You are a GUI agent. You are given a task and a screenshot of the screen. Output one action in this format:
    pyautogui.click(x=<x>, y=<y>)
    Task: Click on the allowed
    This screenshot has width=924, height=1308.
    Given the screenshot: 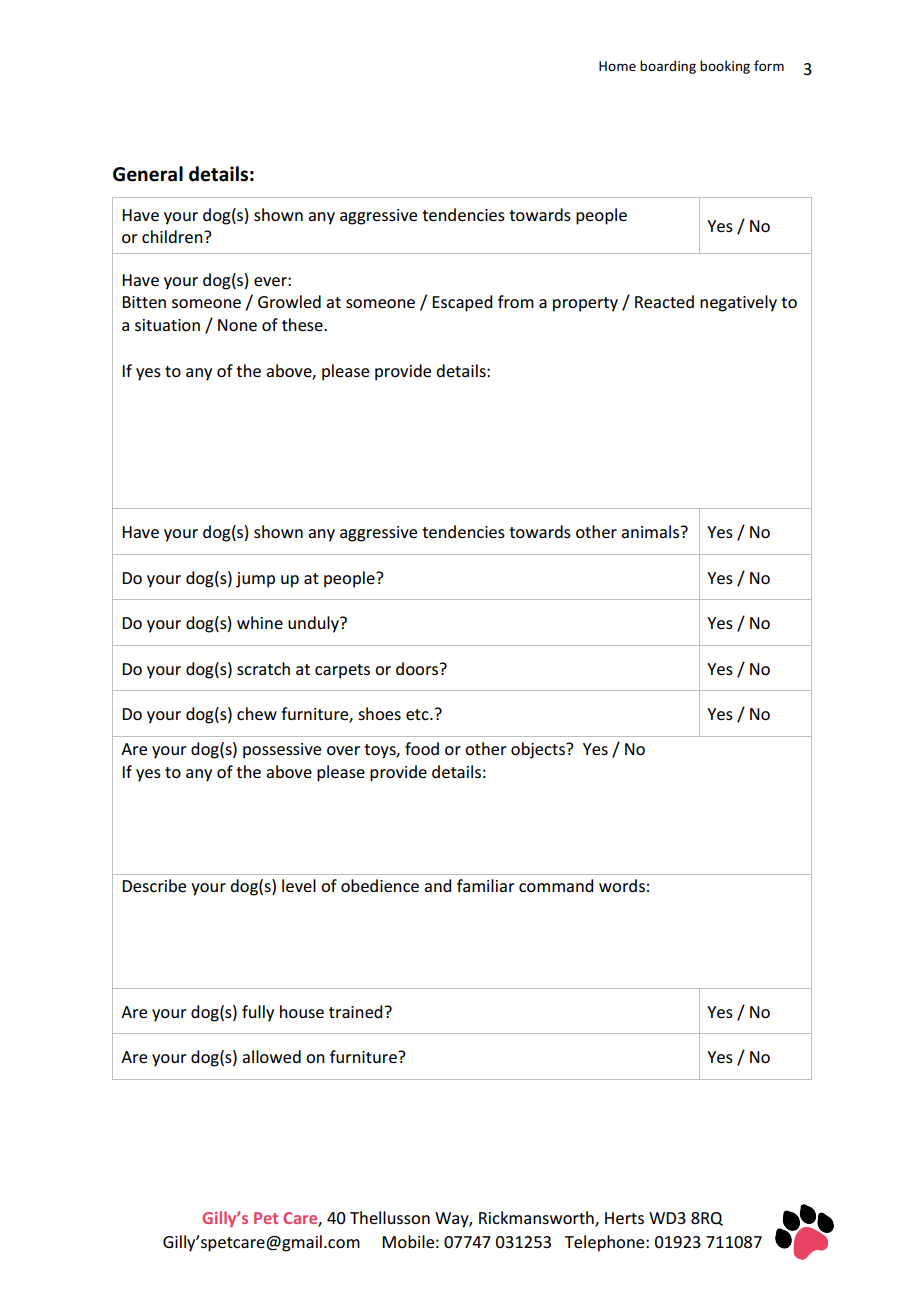 What is the action you would take?
    pyautogui.click(x=271, y=1056)
